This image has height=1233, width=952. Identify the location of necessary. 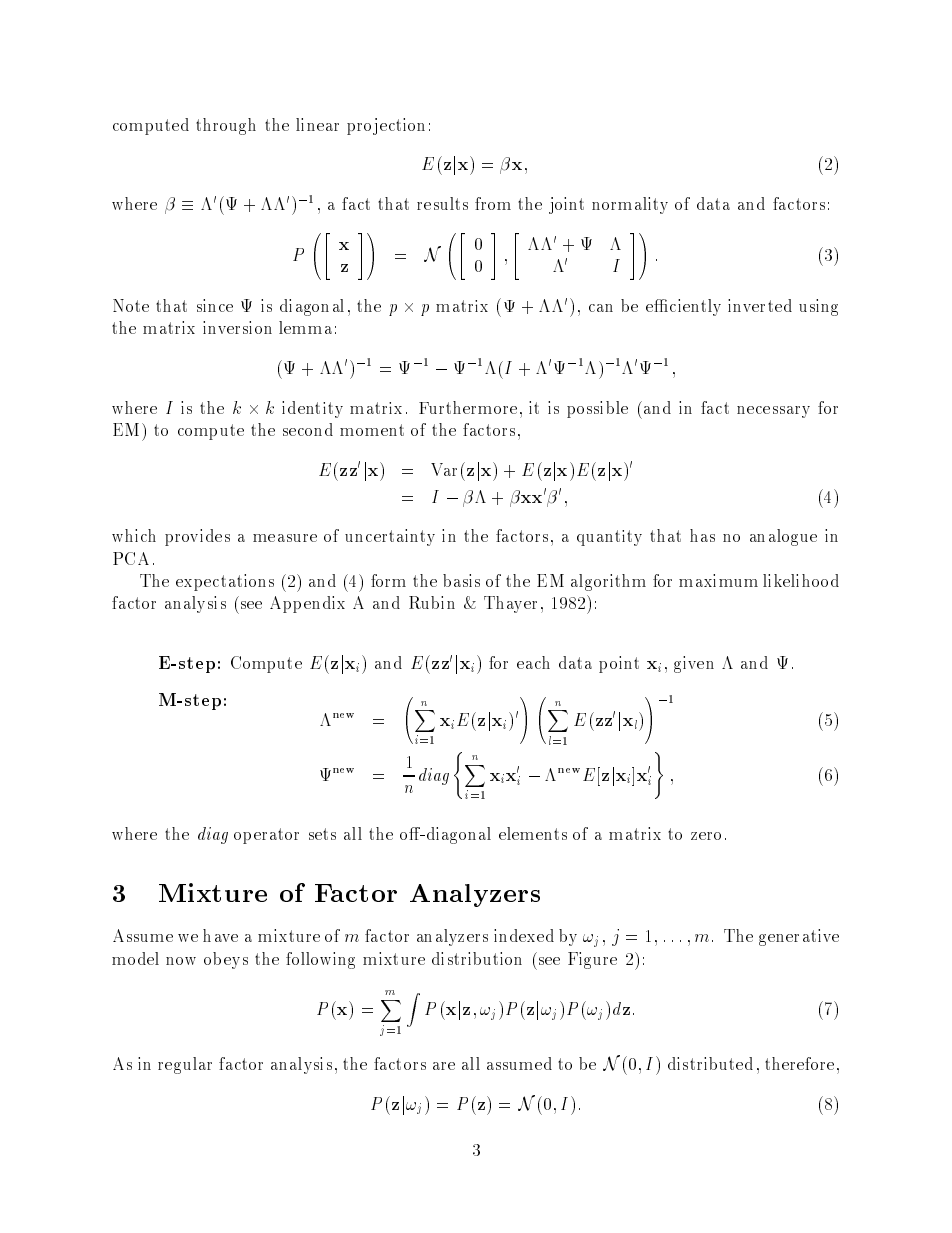
(773, 412).
